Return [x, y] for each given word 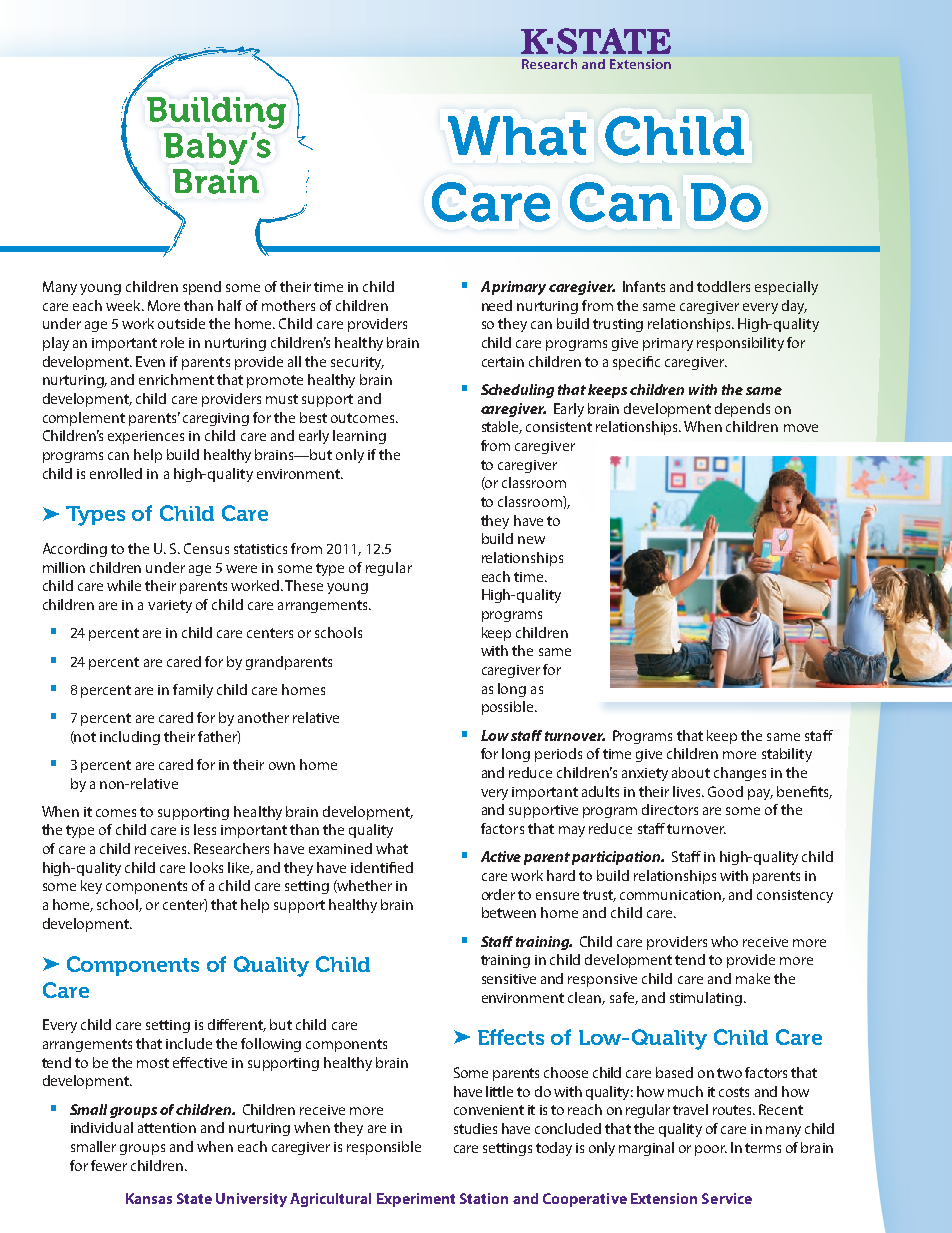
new [531, 540]
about [691, 772]
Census [206, 548]
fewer [109, 1165]
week [124, 305]
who [724, 941]
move [801, 428]
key [91, 887]
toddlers [723, 286]
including [130, 738]
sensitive [509, 979]
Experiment [416, 1200]
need [497, 305]
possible [509, 708]
